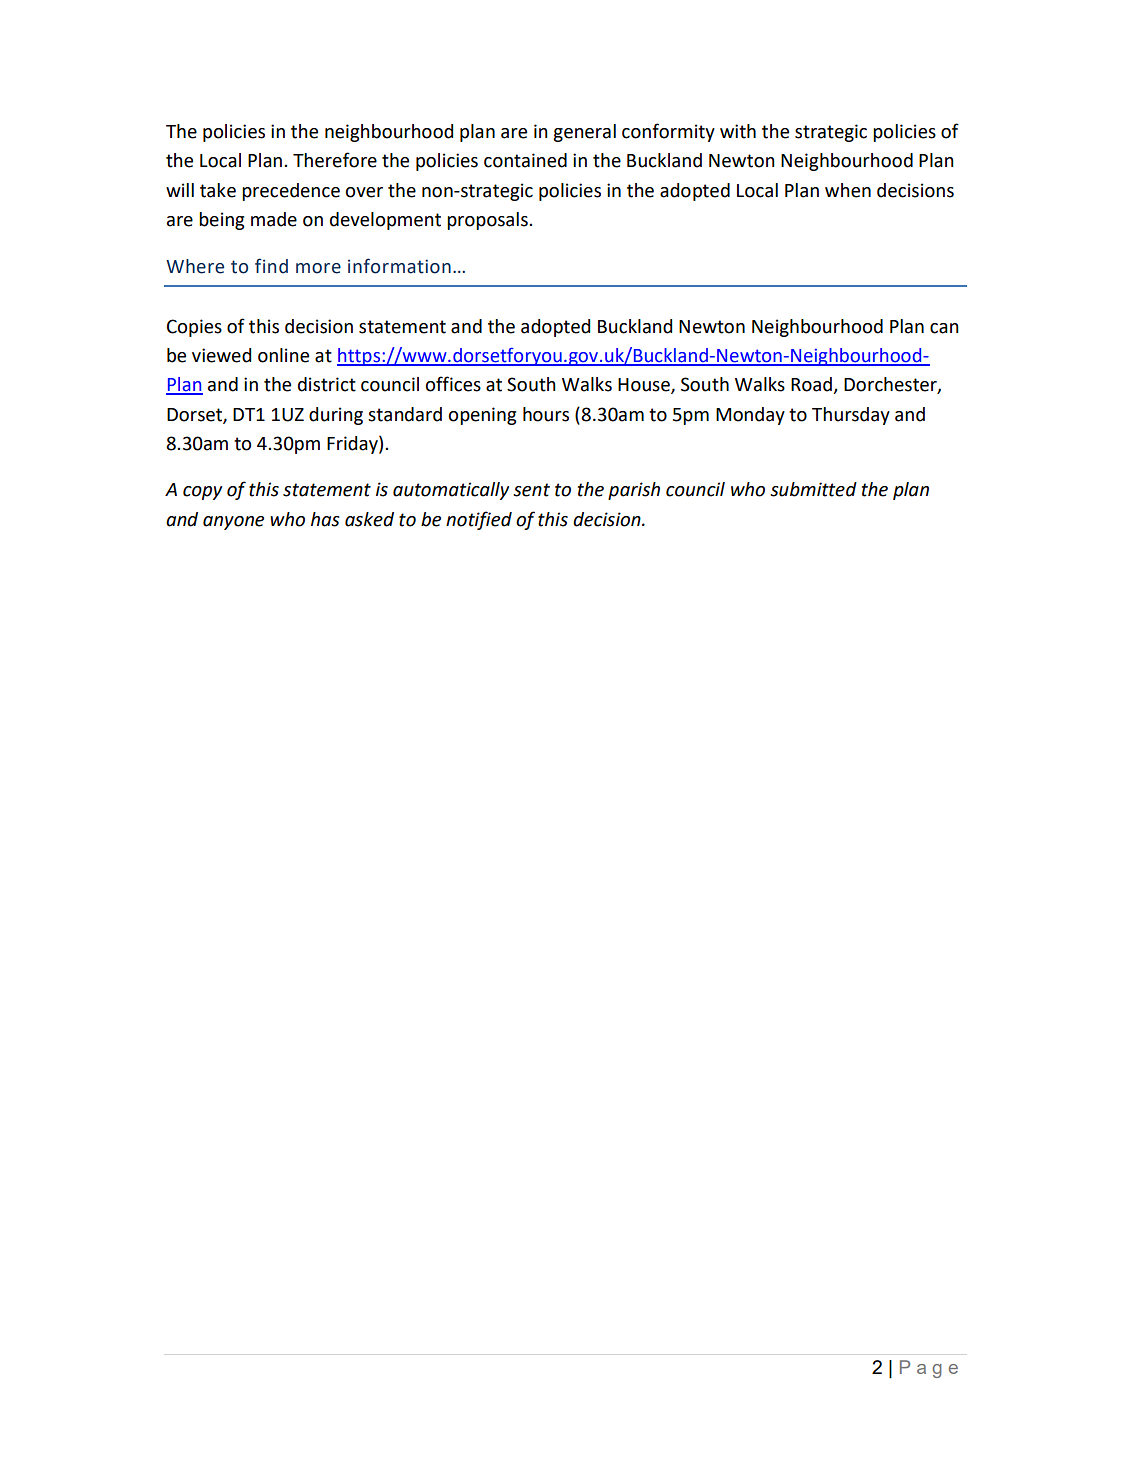 The image size is (1131, 1463). Describe the element at coordinates (531, 490) in the screenshot. I see `sent` at that location.
